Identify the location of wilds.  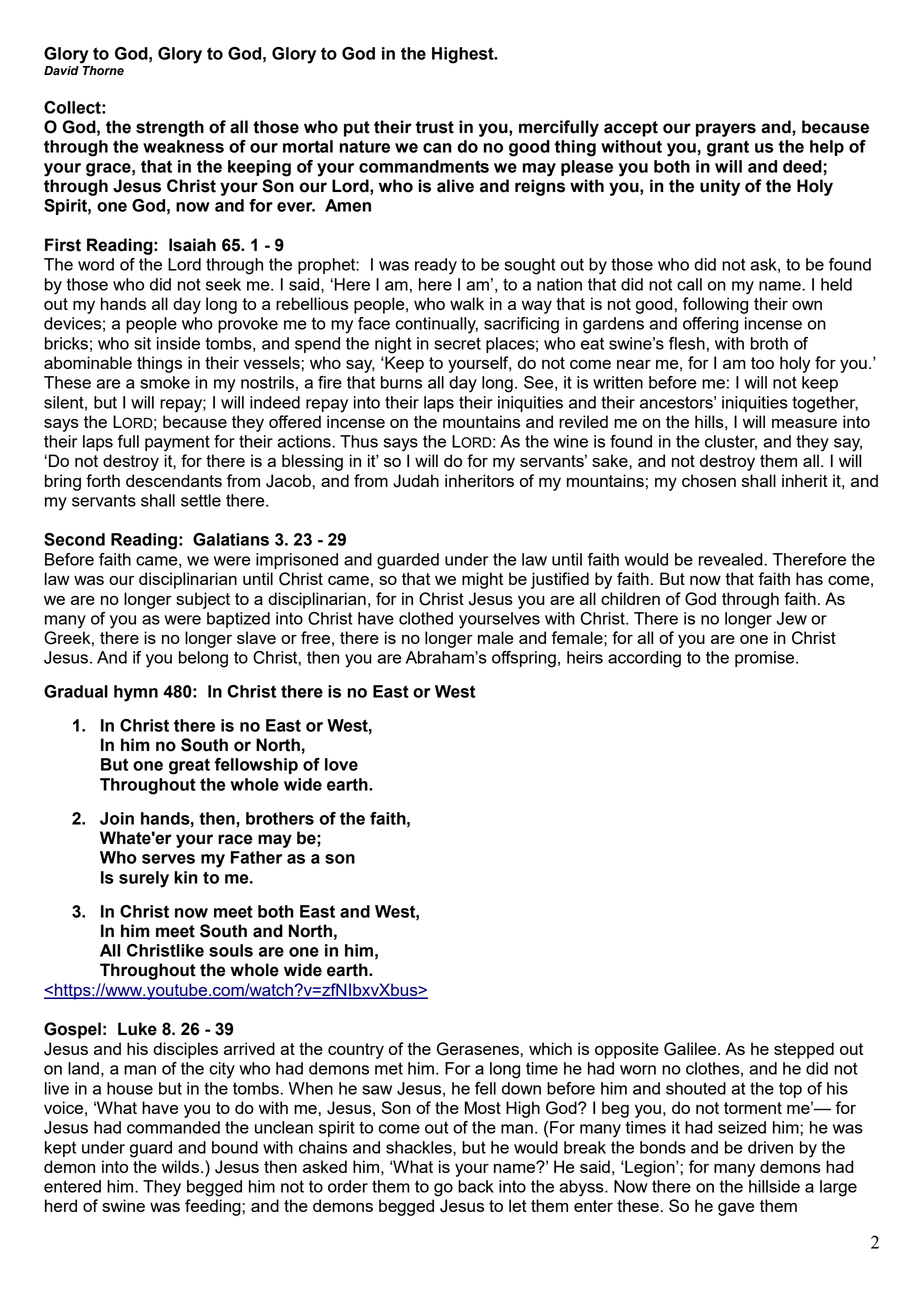
(180, 1166).
